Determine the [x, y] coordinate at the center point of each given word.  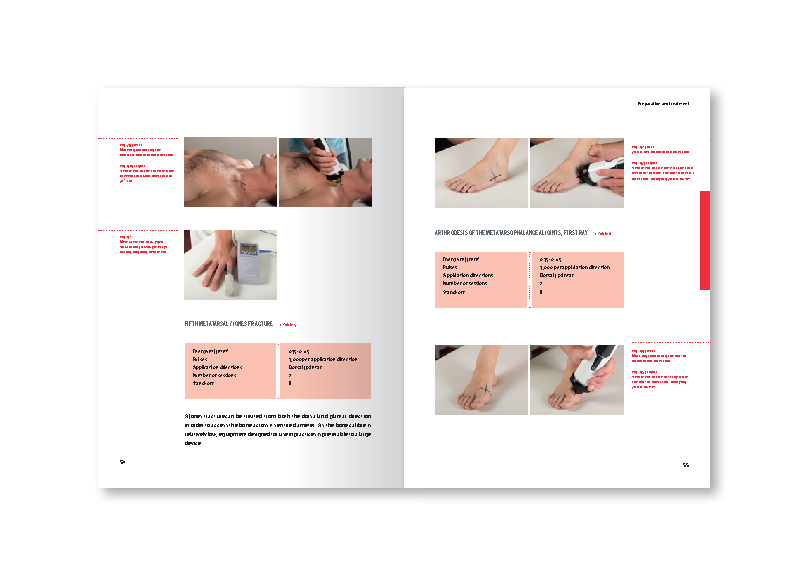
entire [284, 425]
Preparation [649, 104]
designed [259, 434]
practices [305, 435]
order [197, 425]
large [365, 434]
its [273, 425]
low [212, 434]
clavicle [158, 171]
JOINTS [553, 233]
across [260, 425]
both [284, 416]
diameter [303, 425]
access [219, 425]
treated [253, 416]
